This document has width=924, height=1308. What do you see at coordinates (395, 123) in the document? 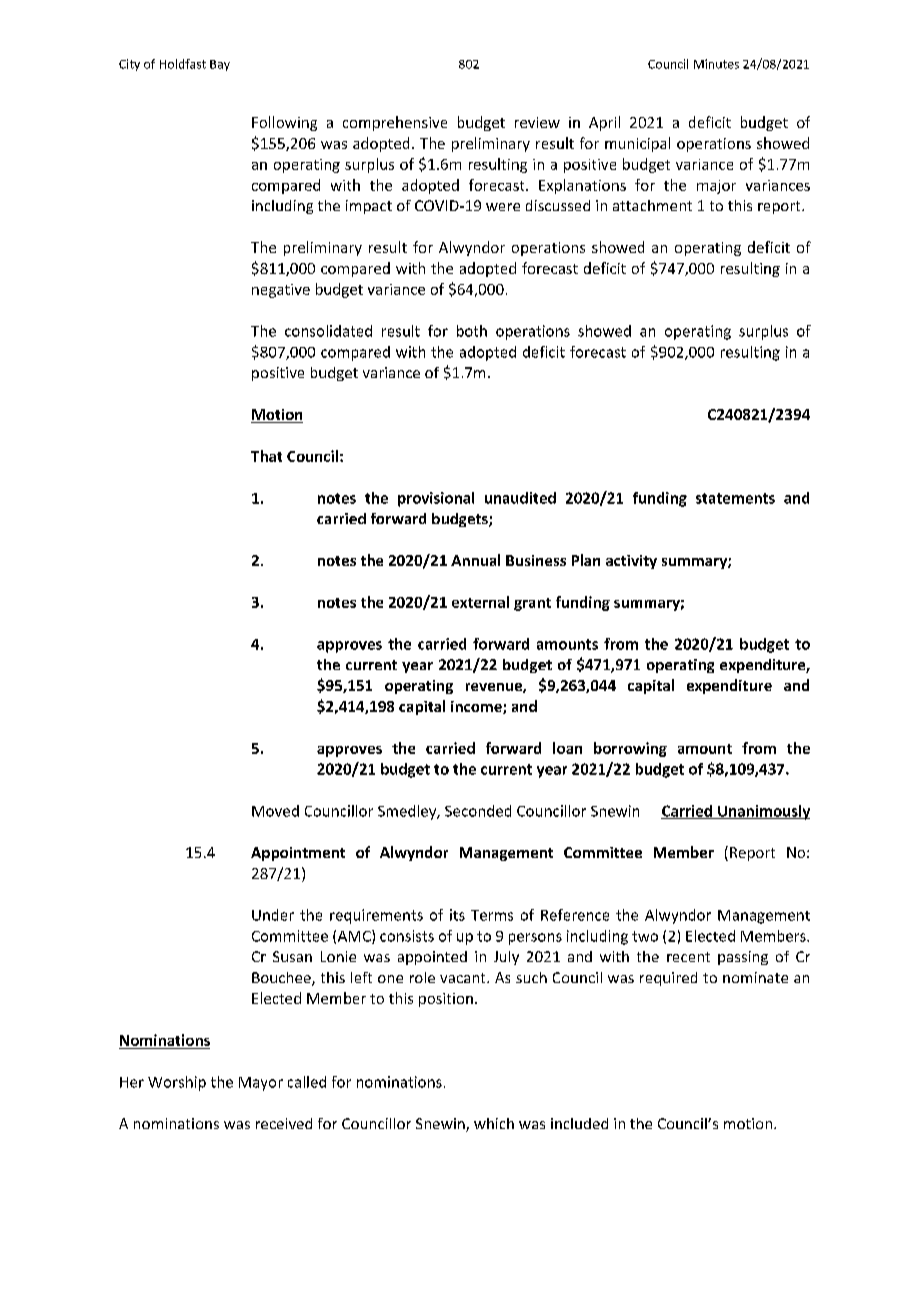
I see `comprehensive` at bounding box center [395, 123].
